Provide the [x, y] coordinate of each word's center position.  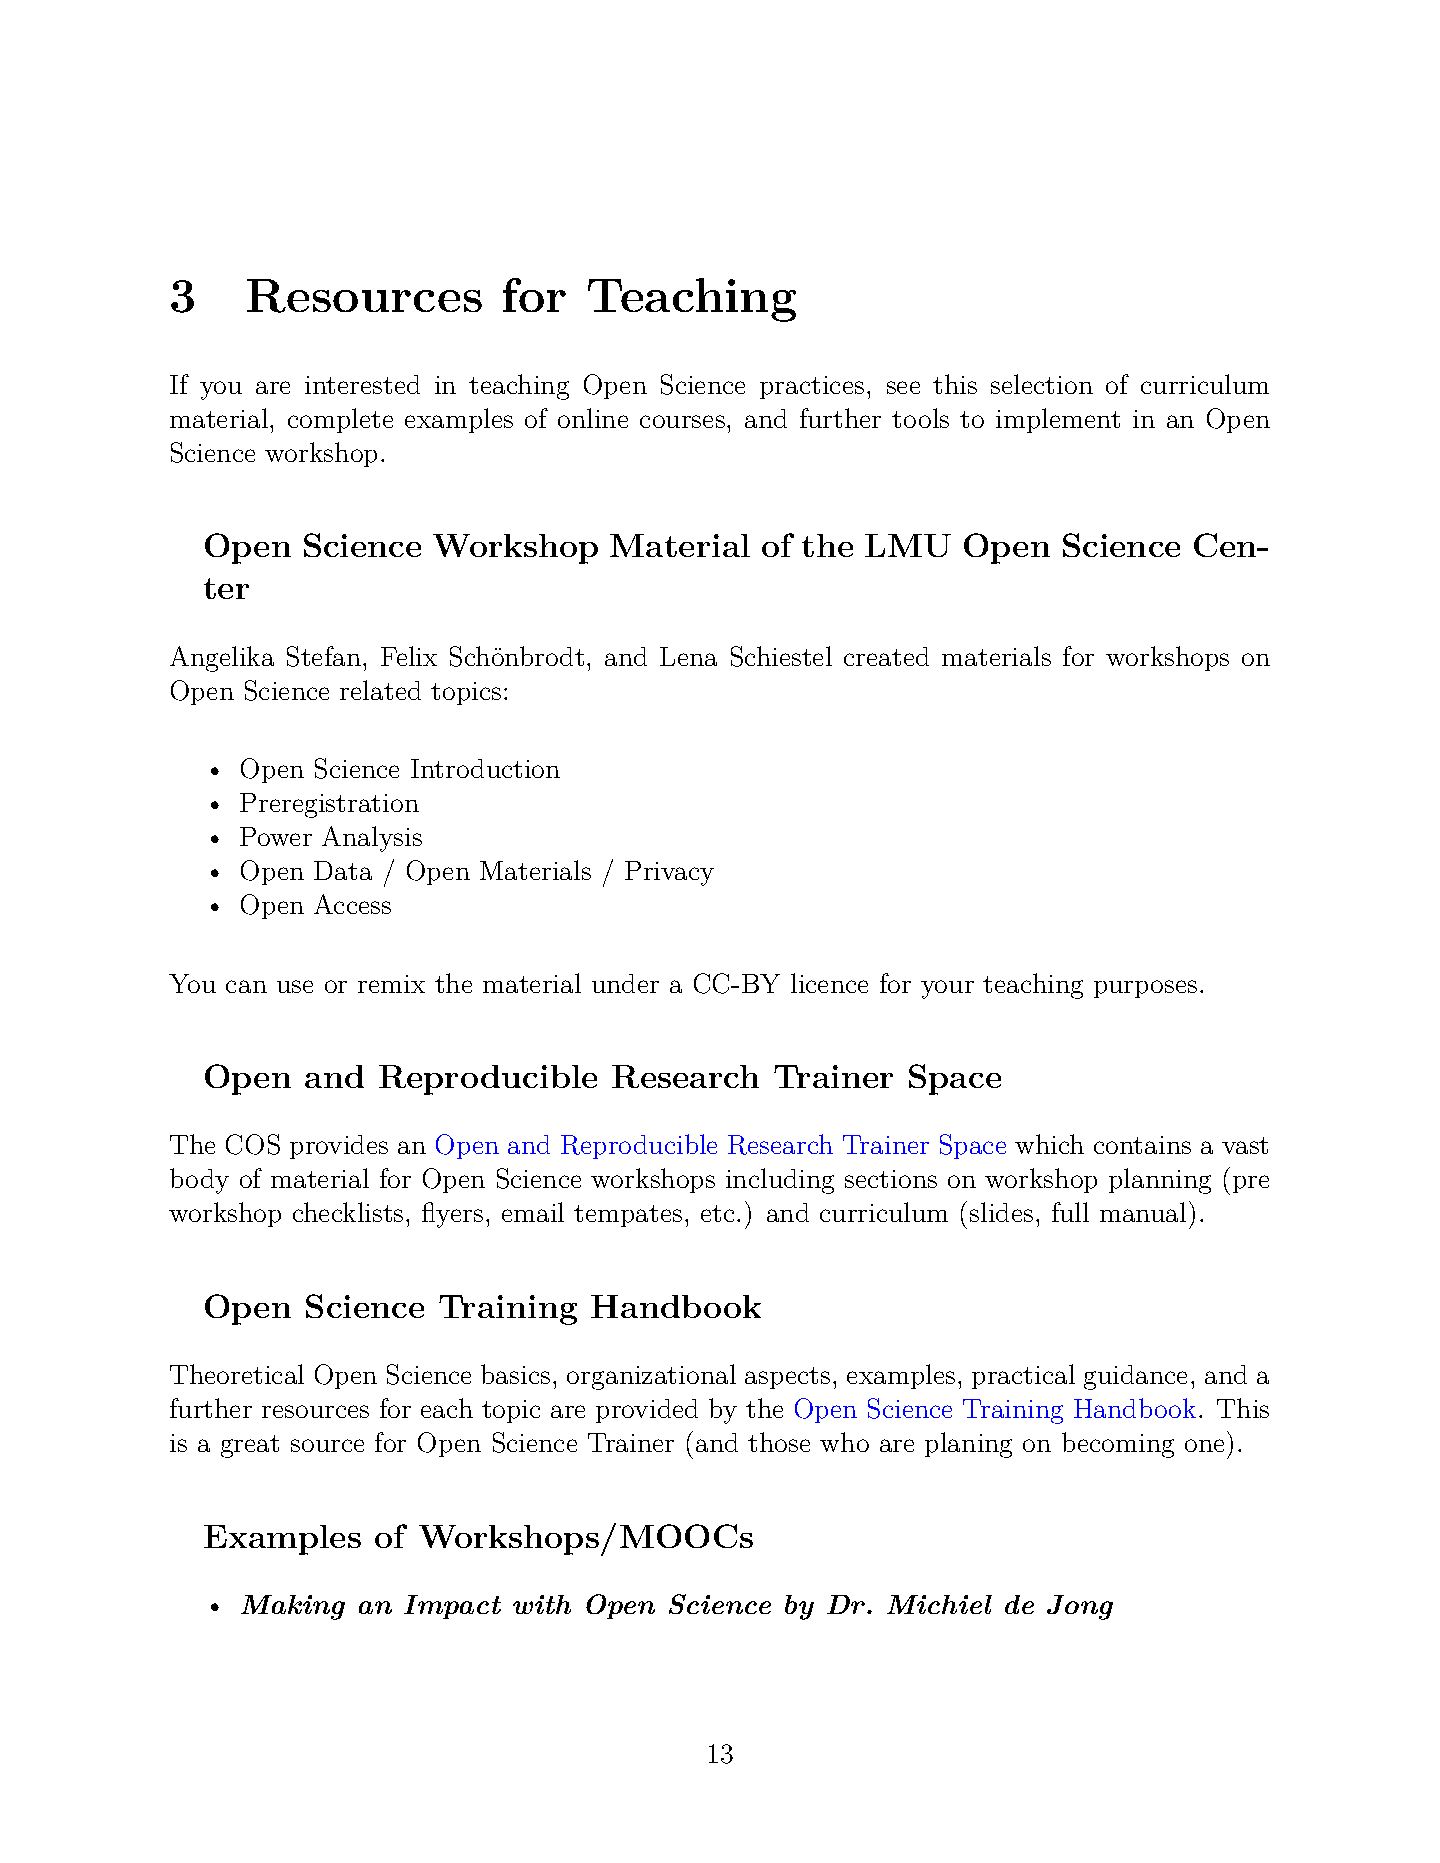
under [625, 983]
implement [1058, 420]
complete [340, 420]
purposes [1145, 989]
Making [293, 1607]
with [542, 1604]
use [295, 986]
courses [682, 421]
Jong [1080, 1607]
